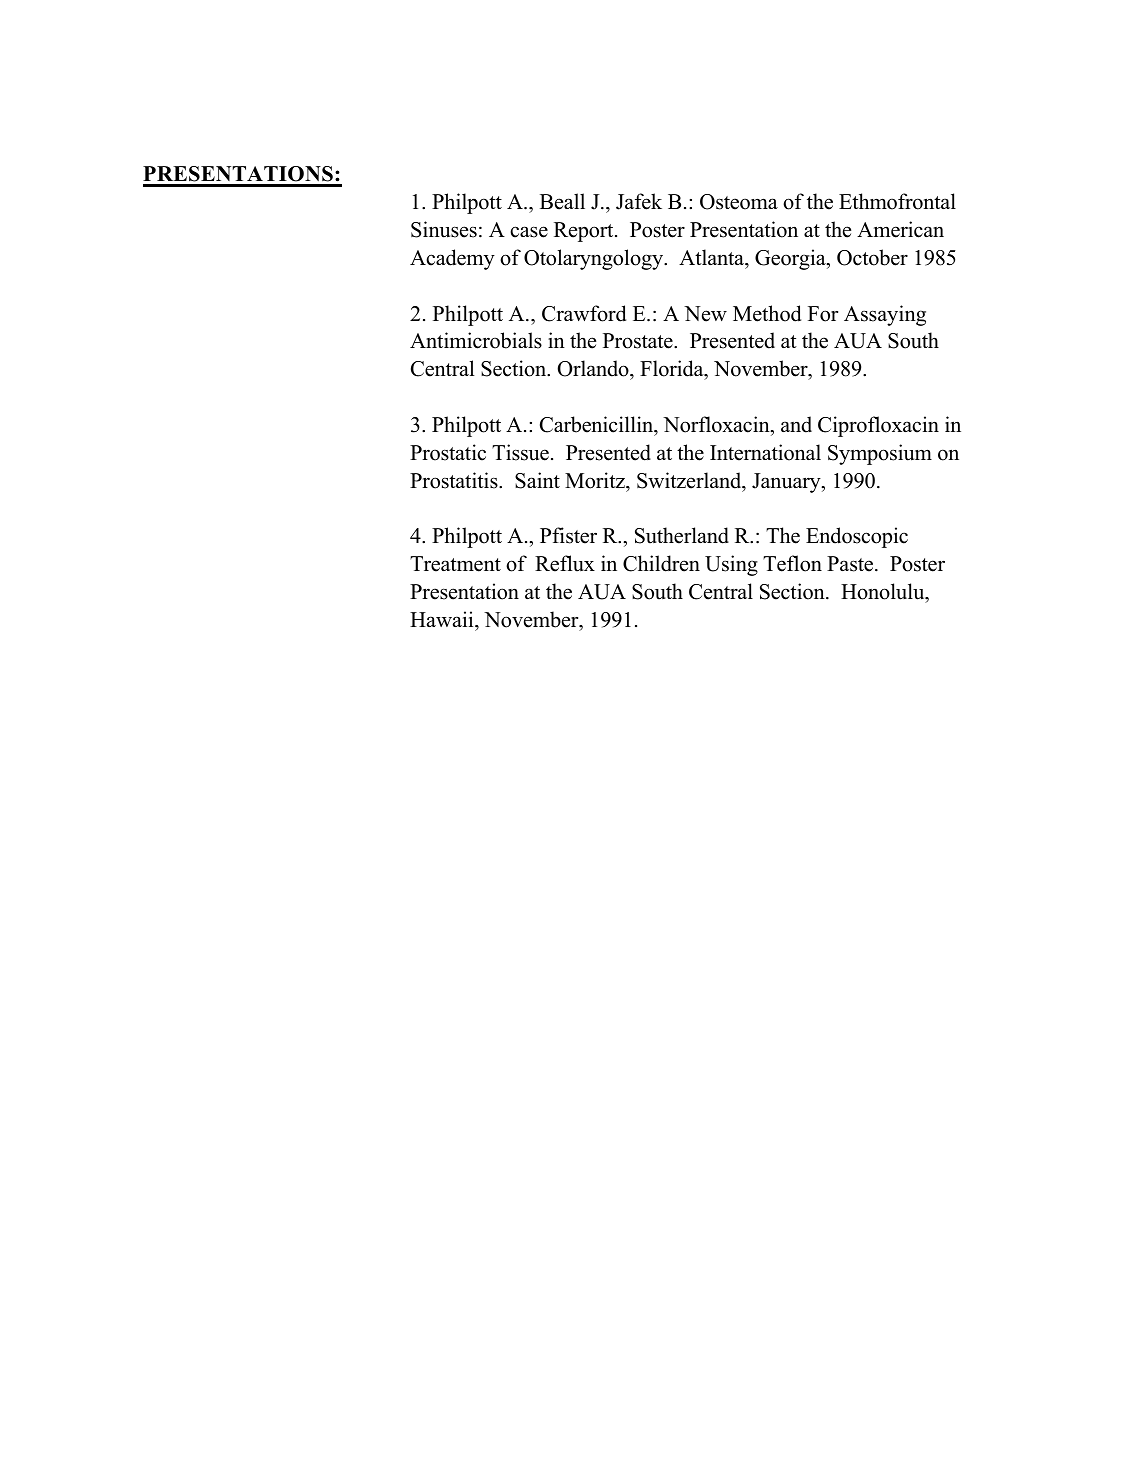  I want to click on American, so click(900, 229).
